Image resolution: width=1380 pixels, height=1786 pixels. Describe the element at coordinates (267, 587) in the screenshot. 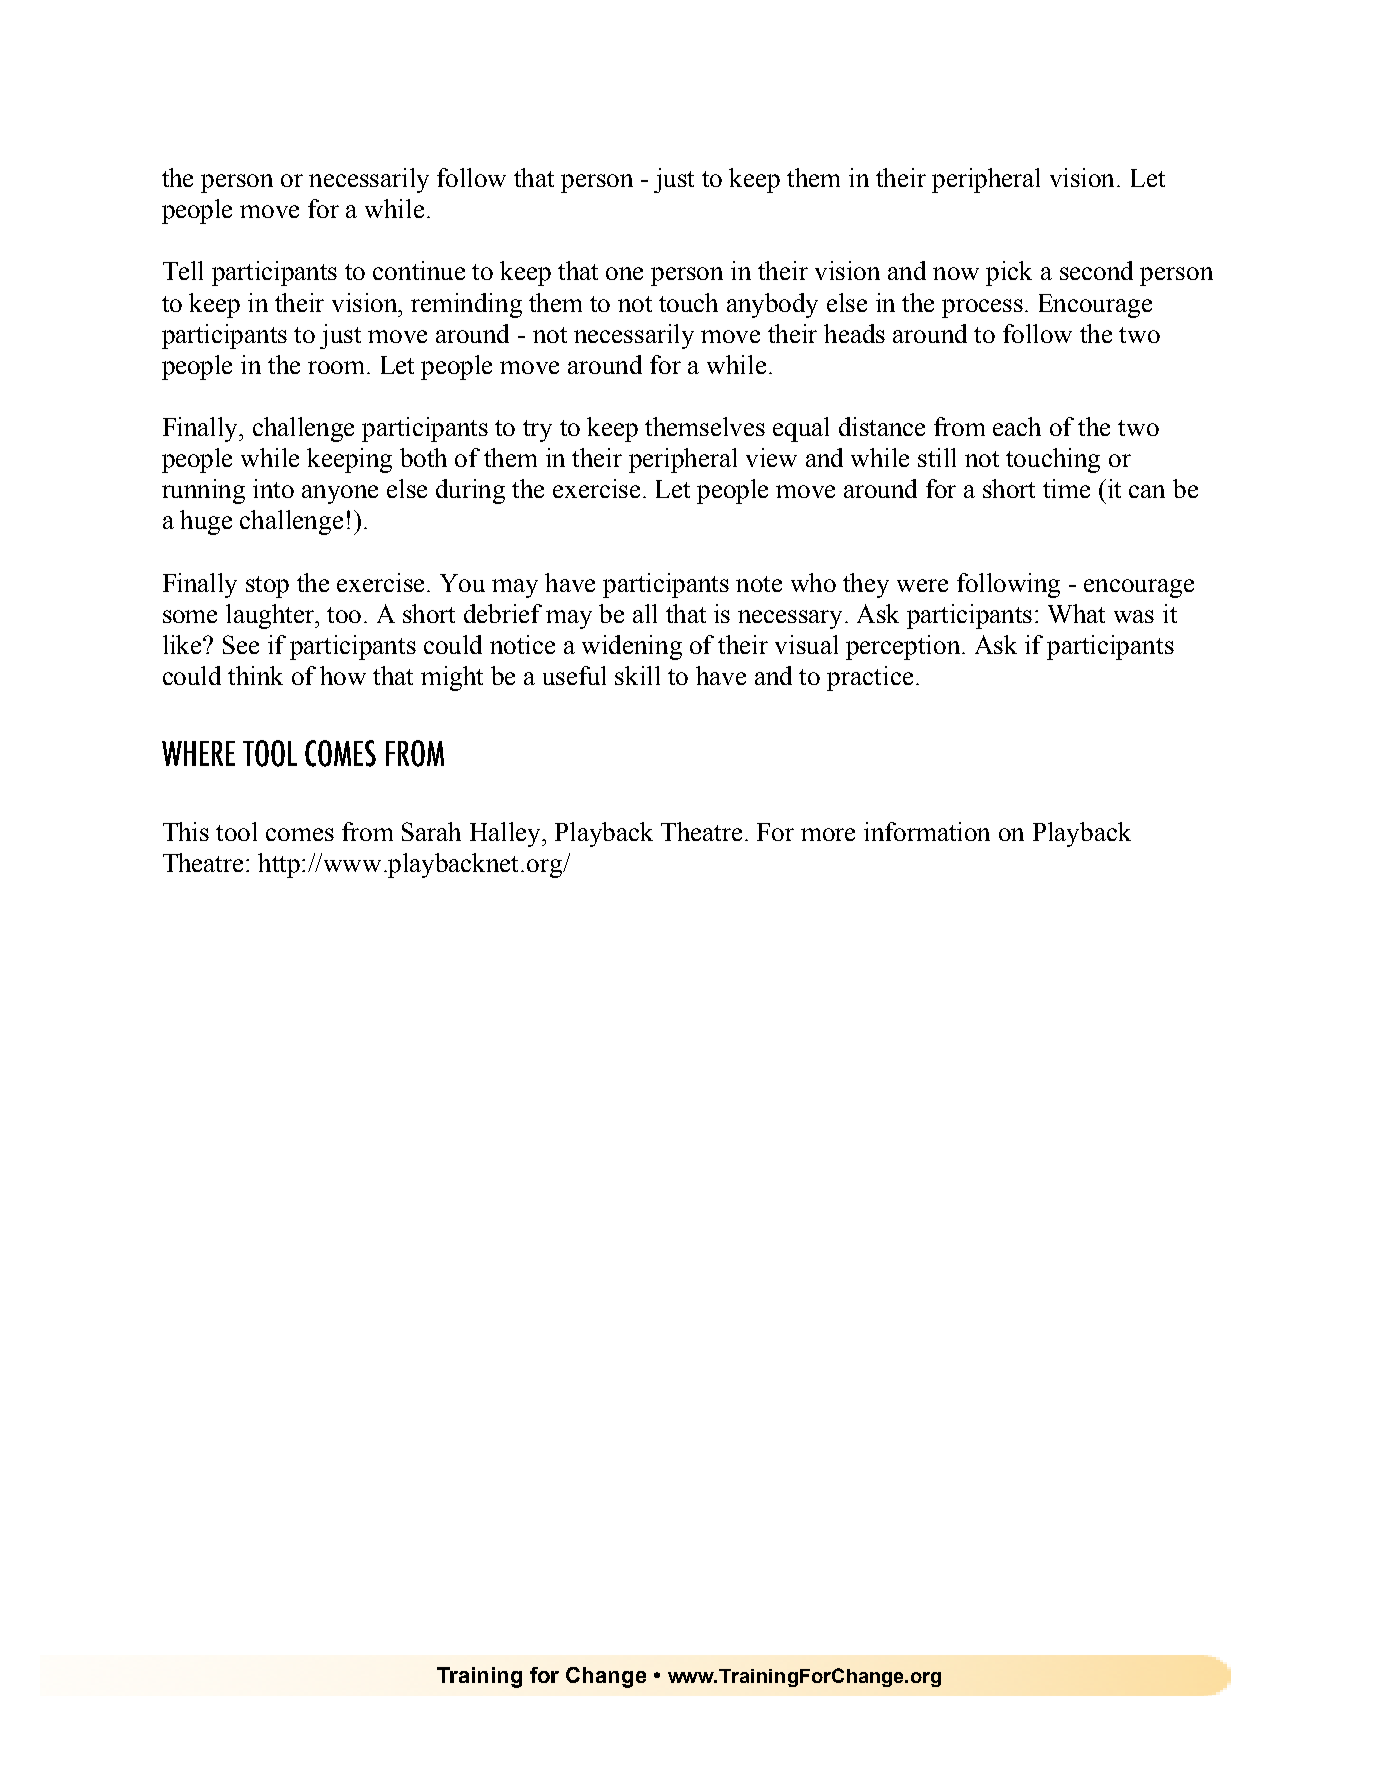

I see `stop` at that location.
